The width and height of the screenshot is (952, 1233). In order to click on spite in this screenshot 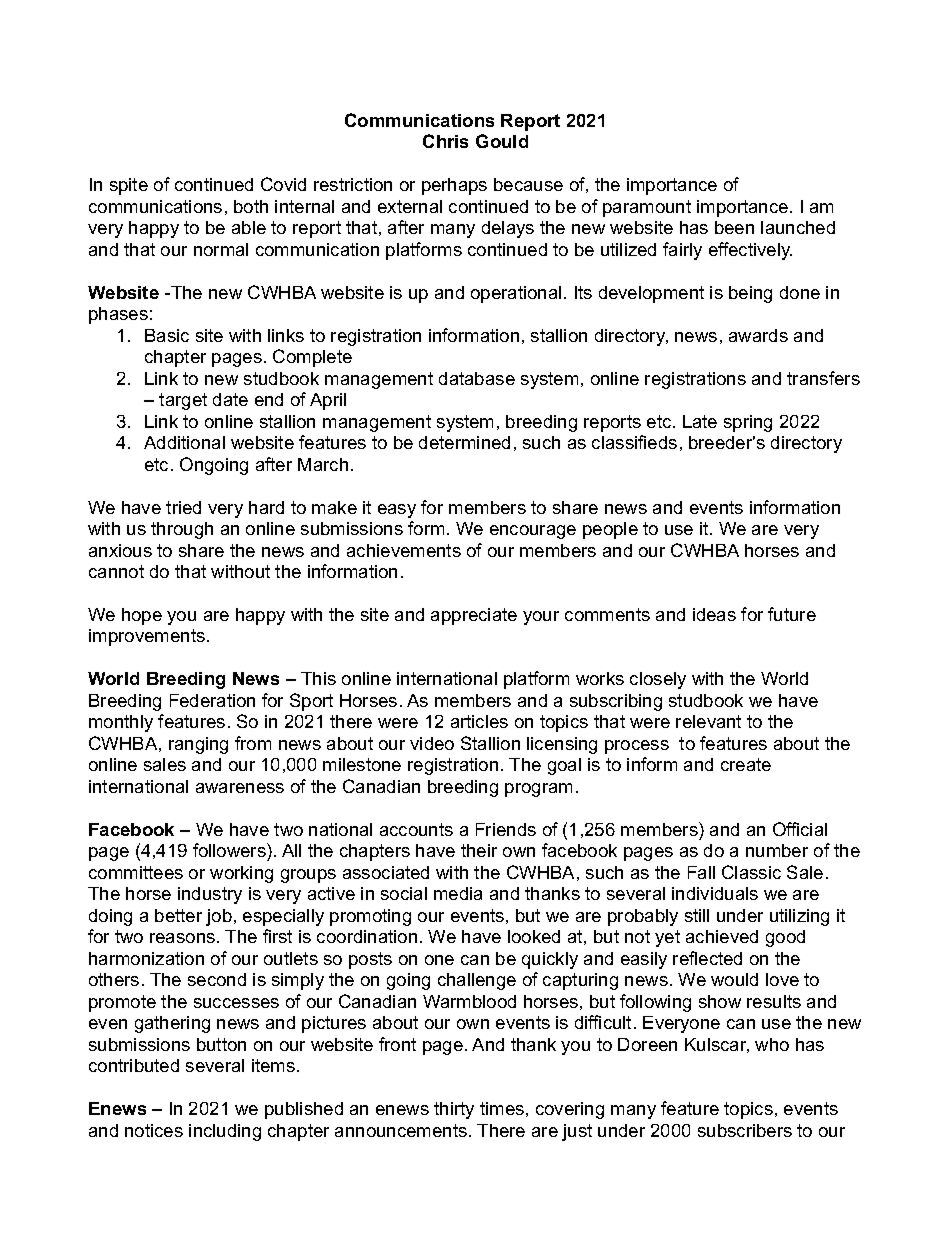, I will do `click(129, 186)`.
